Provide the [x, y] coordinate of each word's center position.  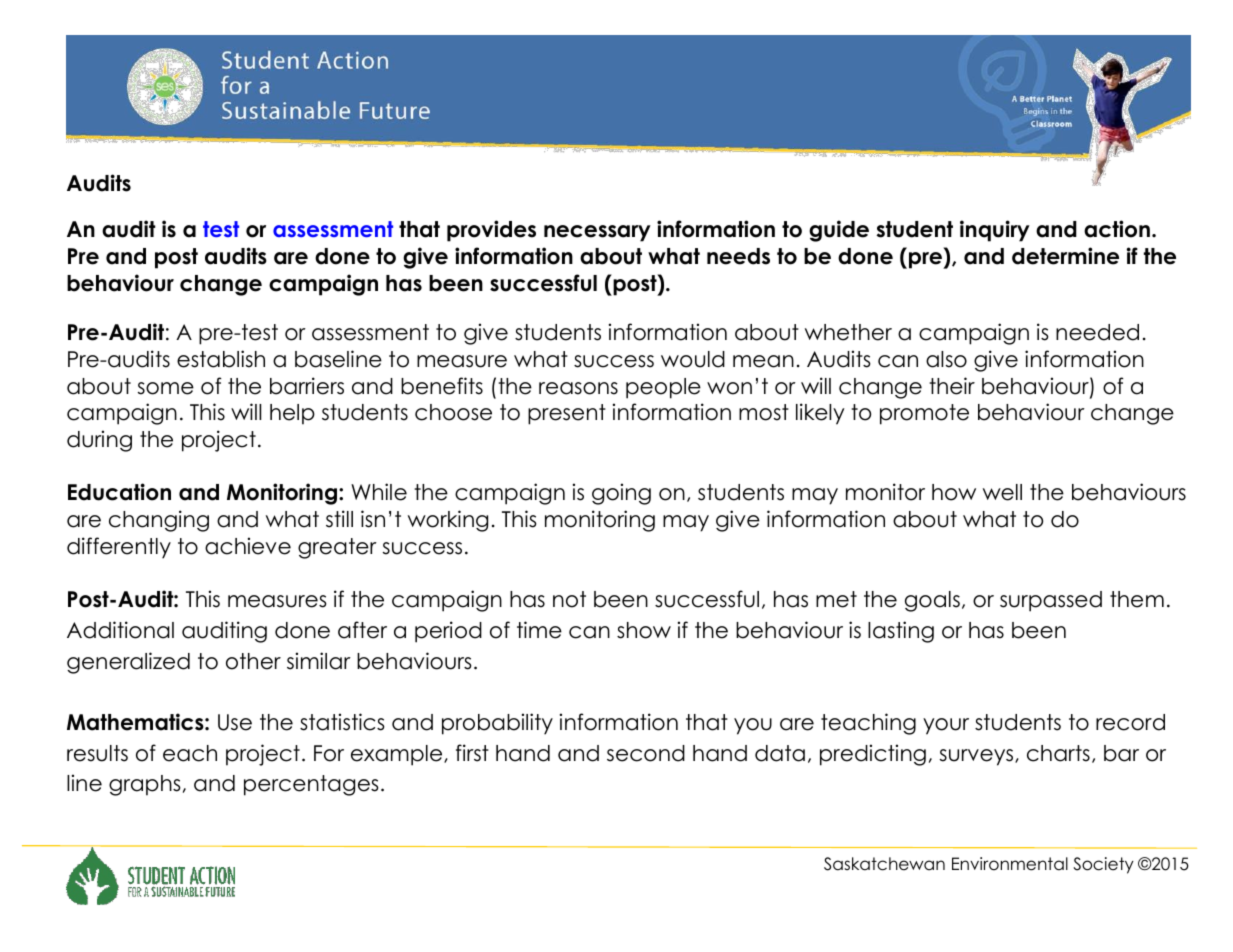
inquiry [995, 231]
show [644, 630]
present [567, 414]
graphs [145, 785]
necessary [597, 233]
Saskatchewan [884, 864]
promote [924, 414]
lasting [901, 632]
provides [491, 231]
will [246, 411]
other [253, 661]
